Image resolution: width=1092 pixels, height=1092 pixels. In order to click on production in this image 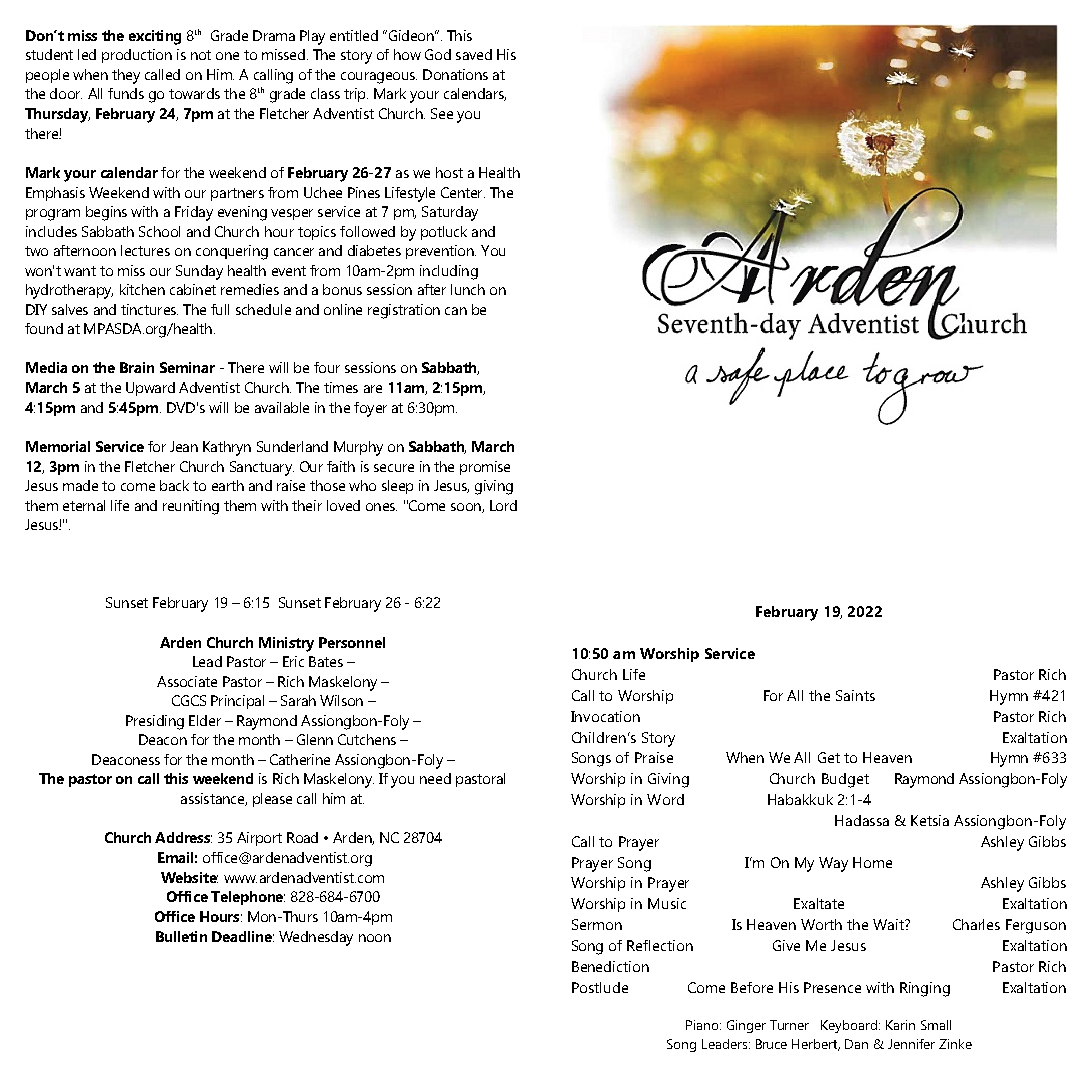, I will do `click(137, 56)`.
